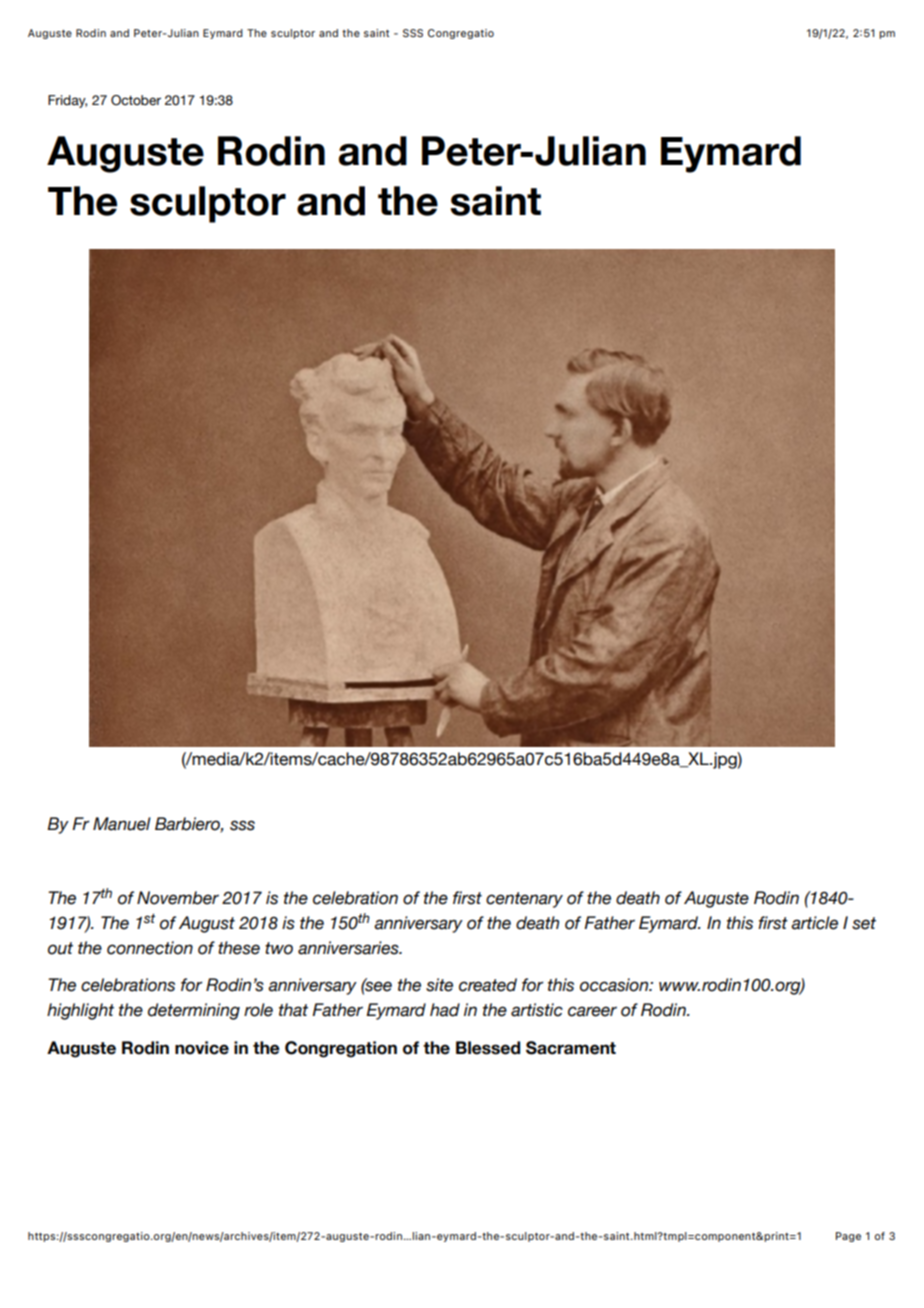  What do you see at coordinates (178, 898) in the page?
I see `November` at bounding box center [178, 898].
